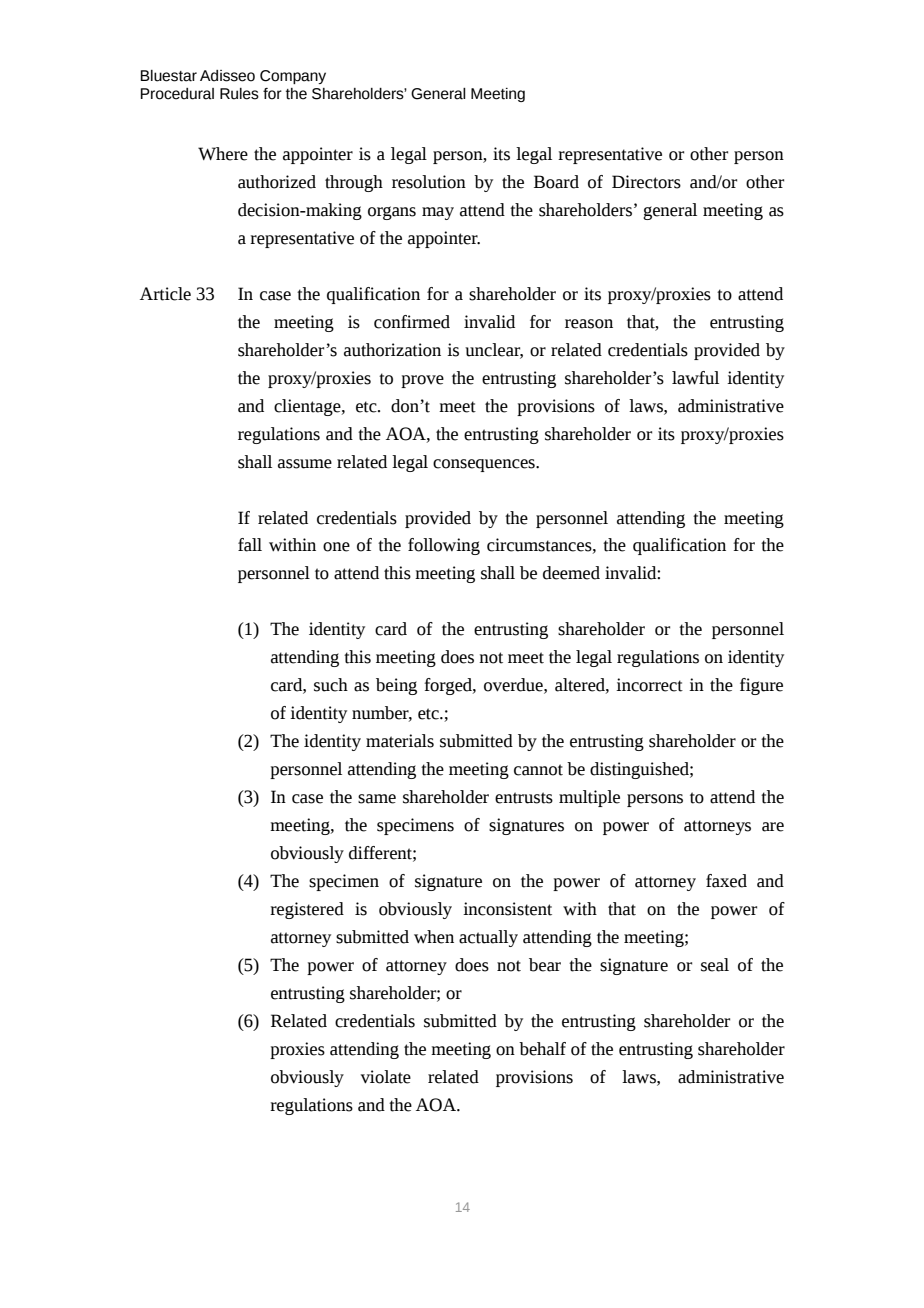 This screenshot has height=1308, width=924. I want to click on following, so click(444, 546).
